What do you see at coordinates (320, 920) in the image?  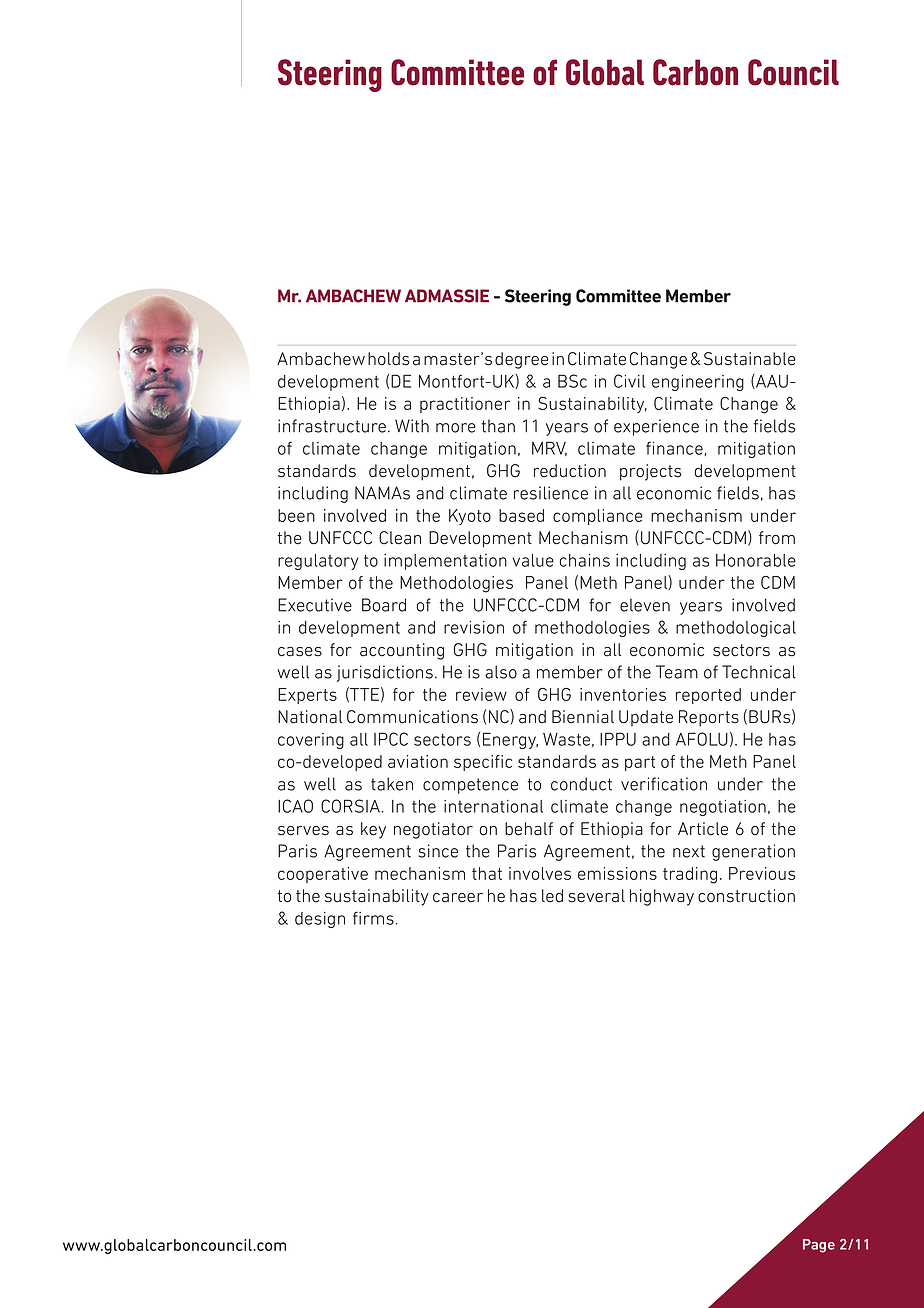 I see `design` at bounding box center [320, 920].
